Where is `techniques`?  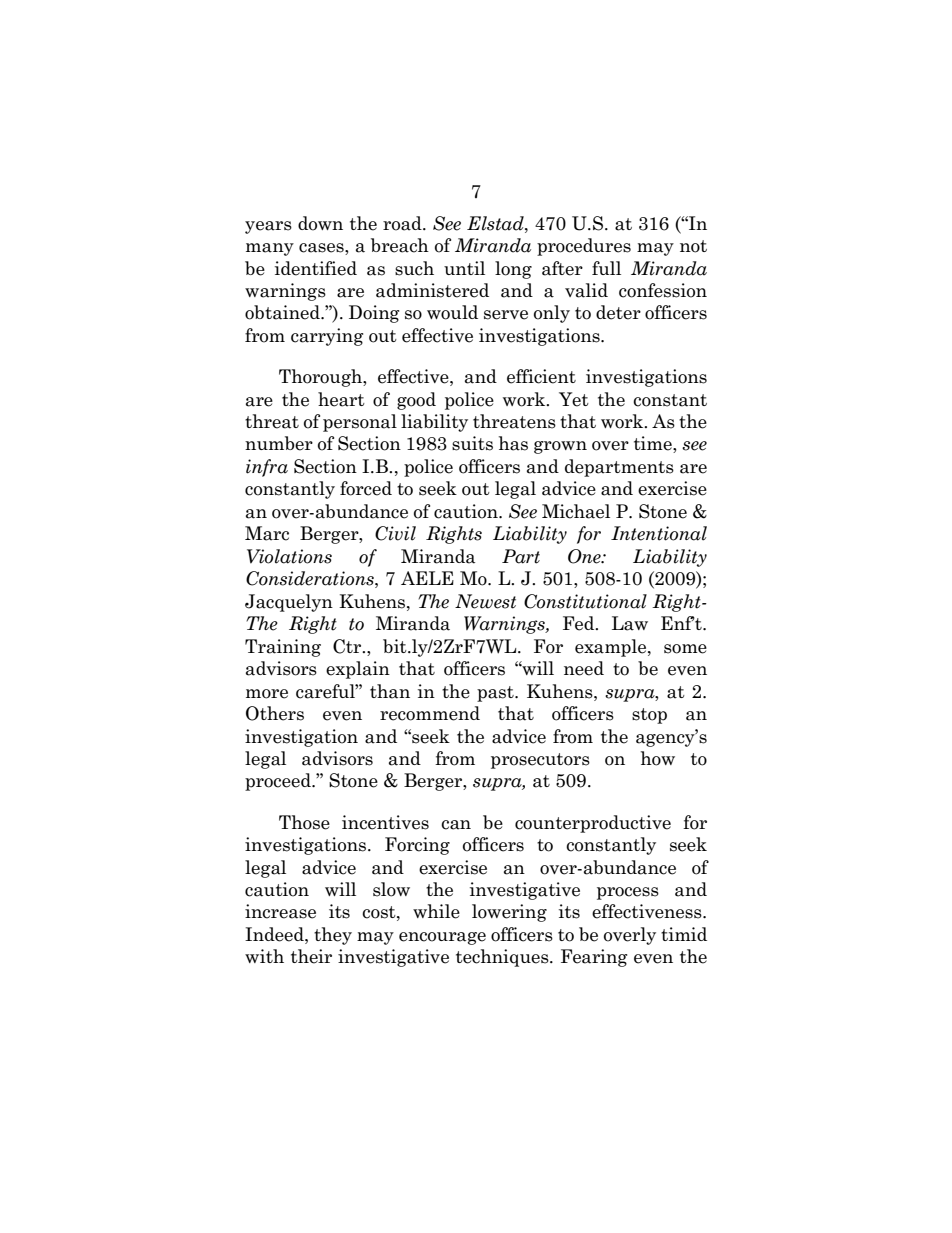
techniques is located at coordinates (503, 958).
